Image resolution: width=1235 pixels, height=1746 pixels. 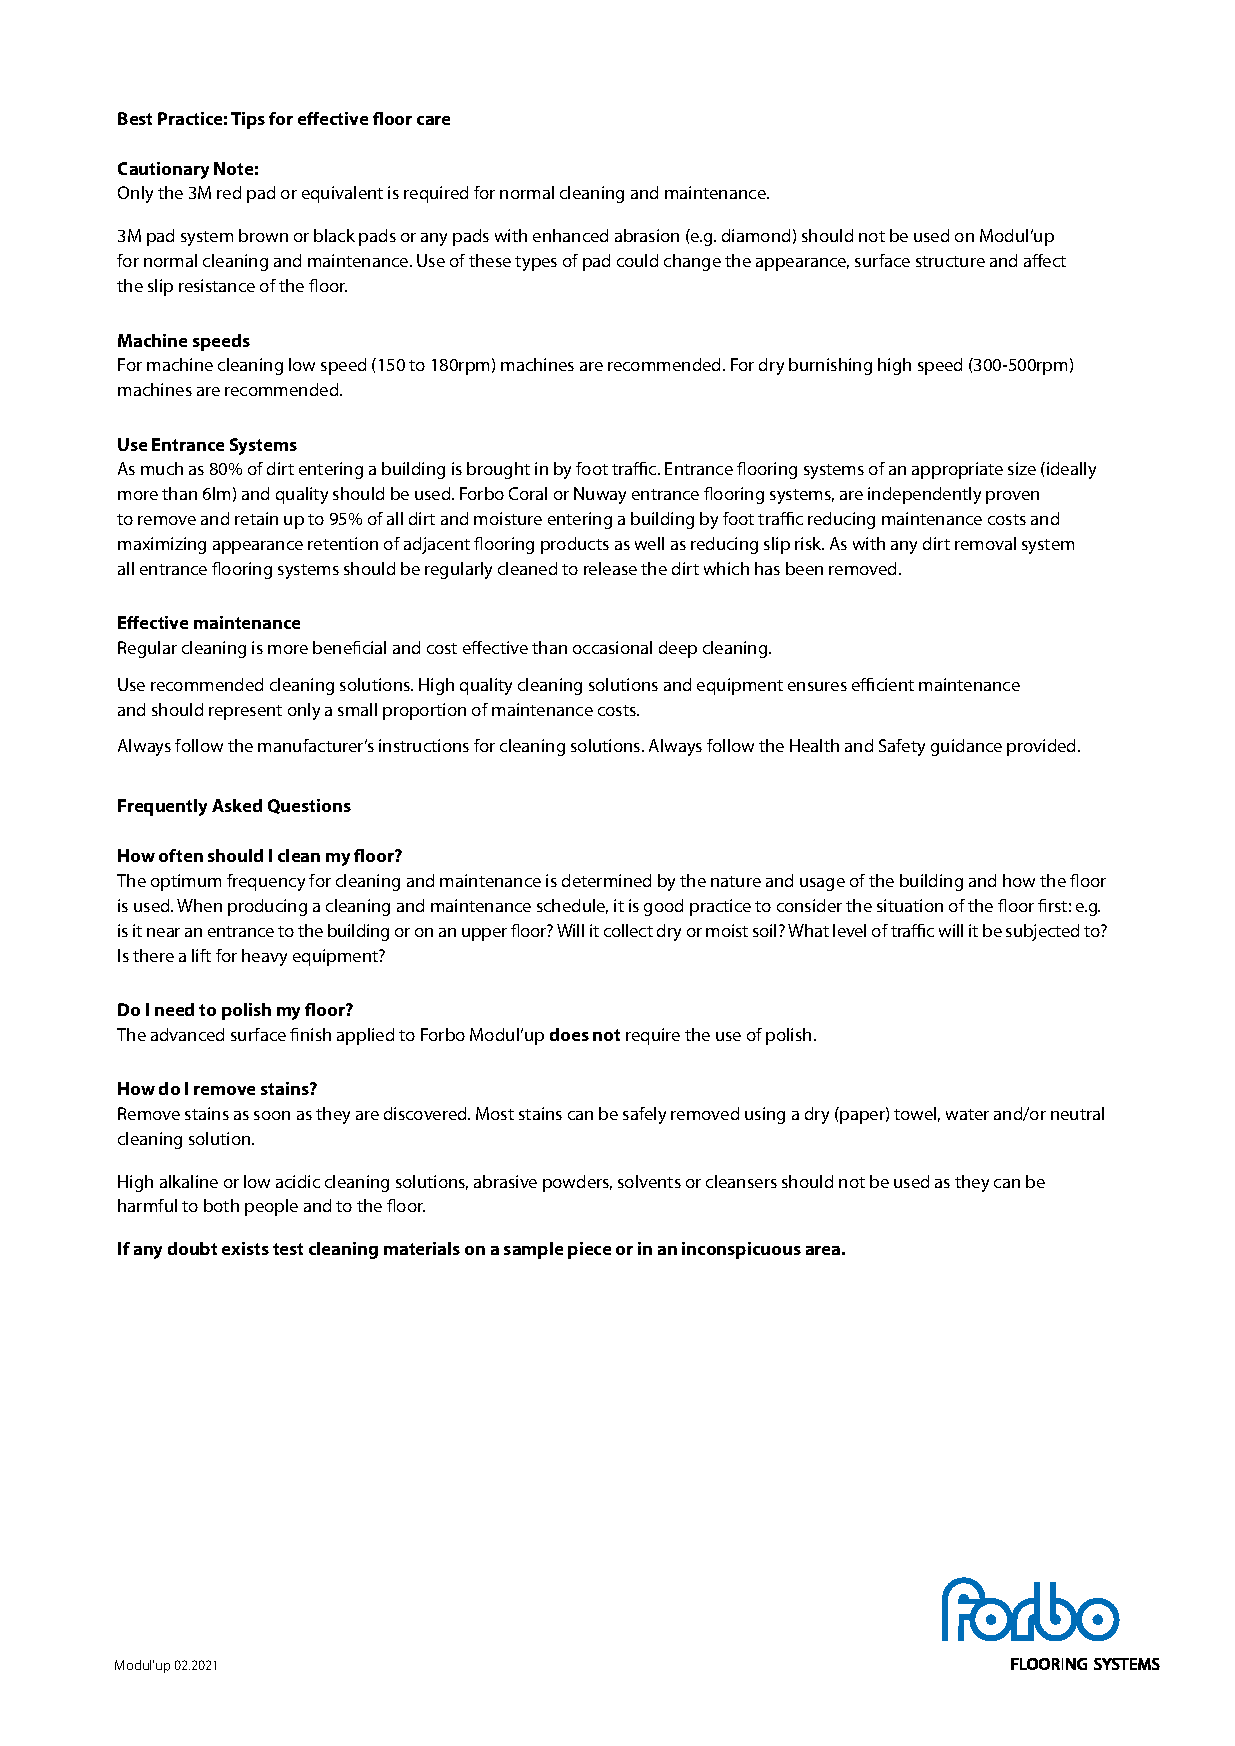 I want to click on collect, so click(x=628, y=930).
